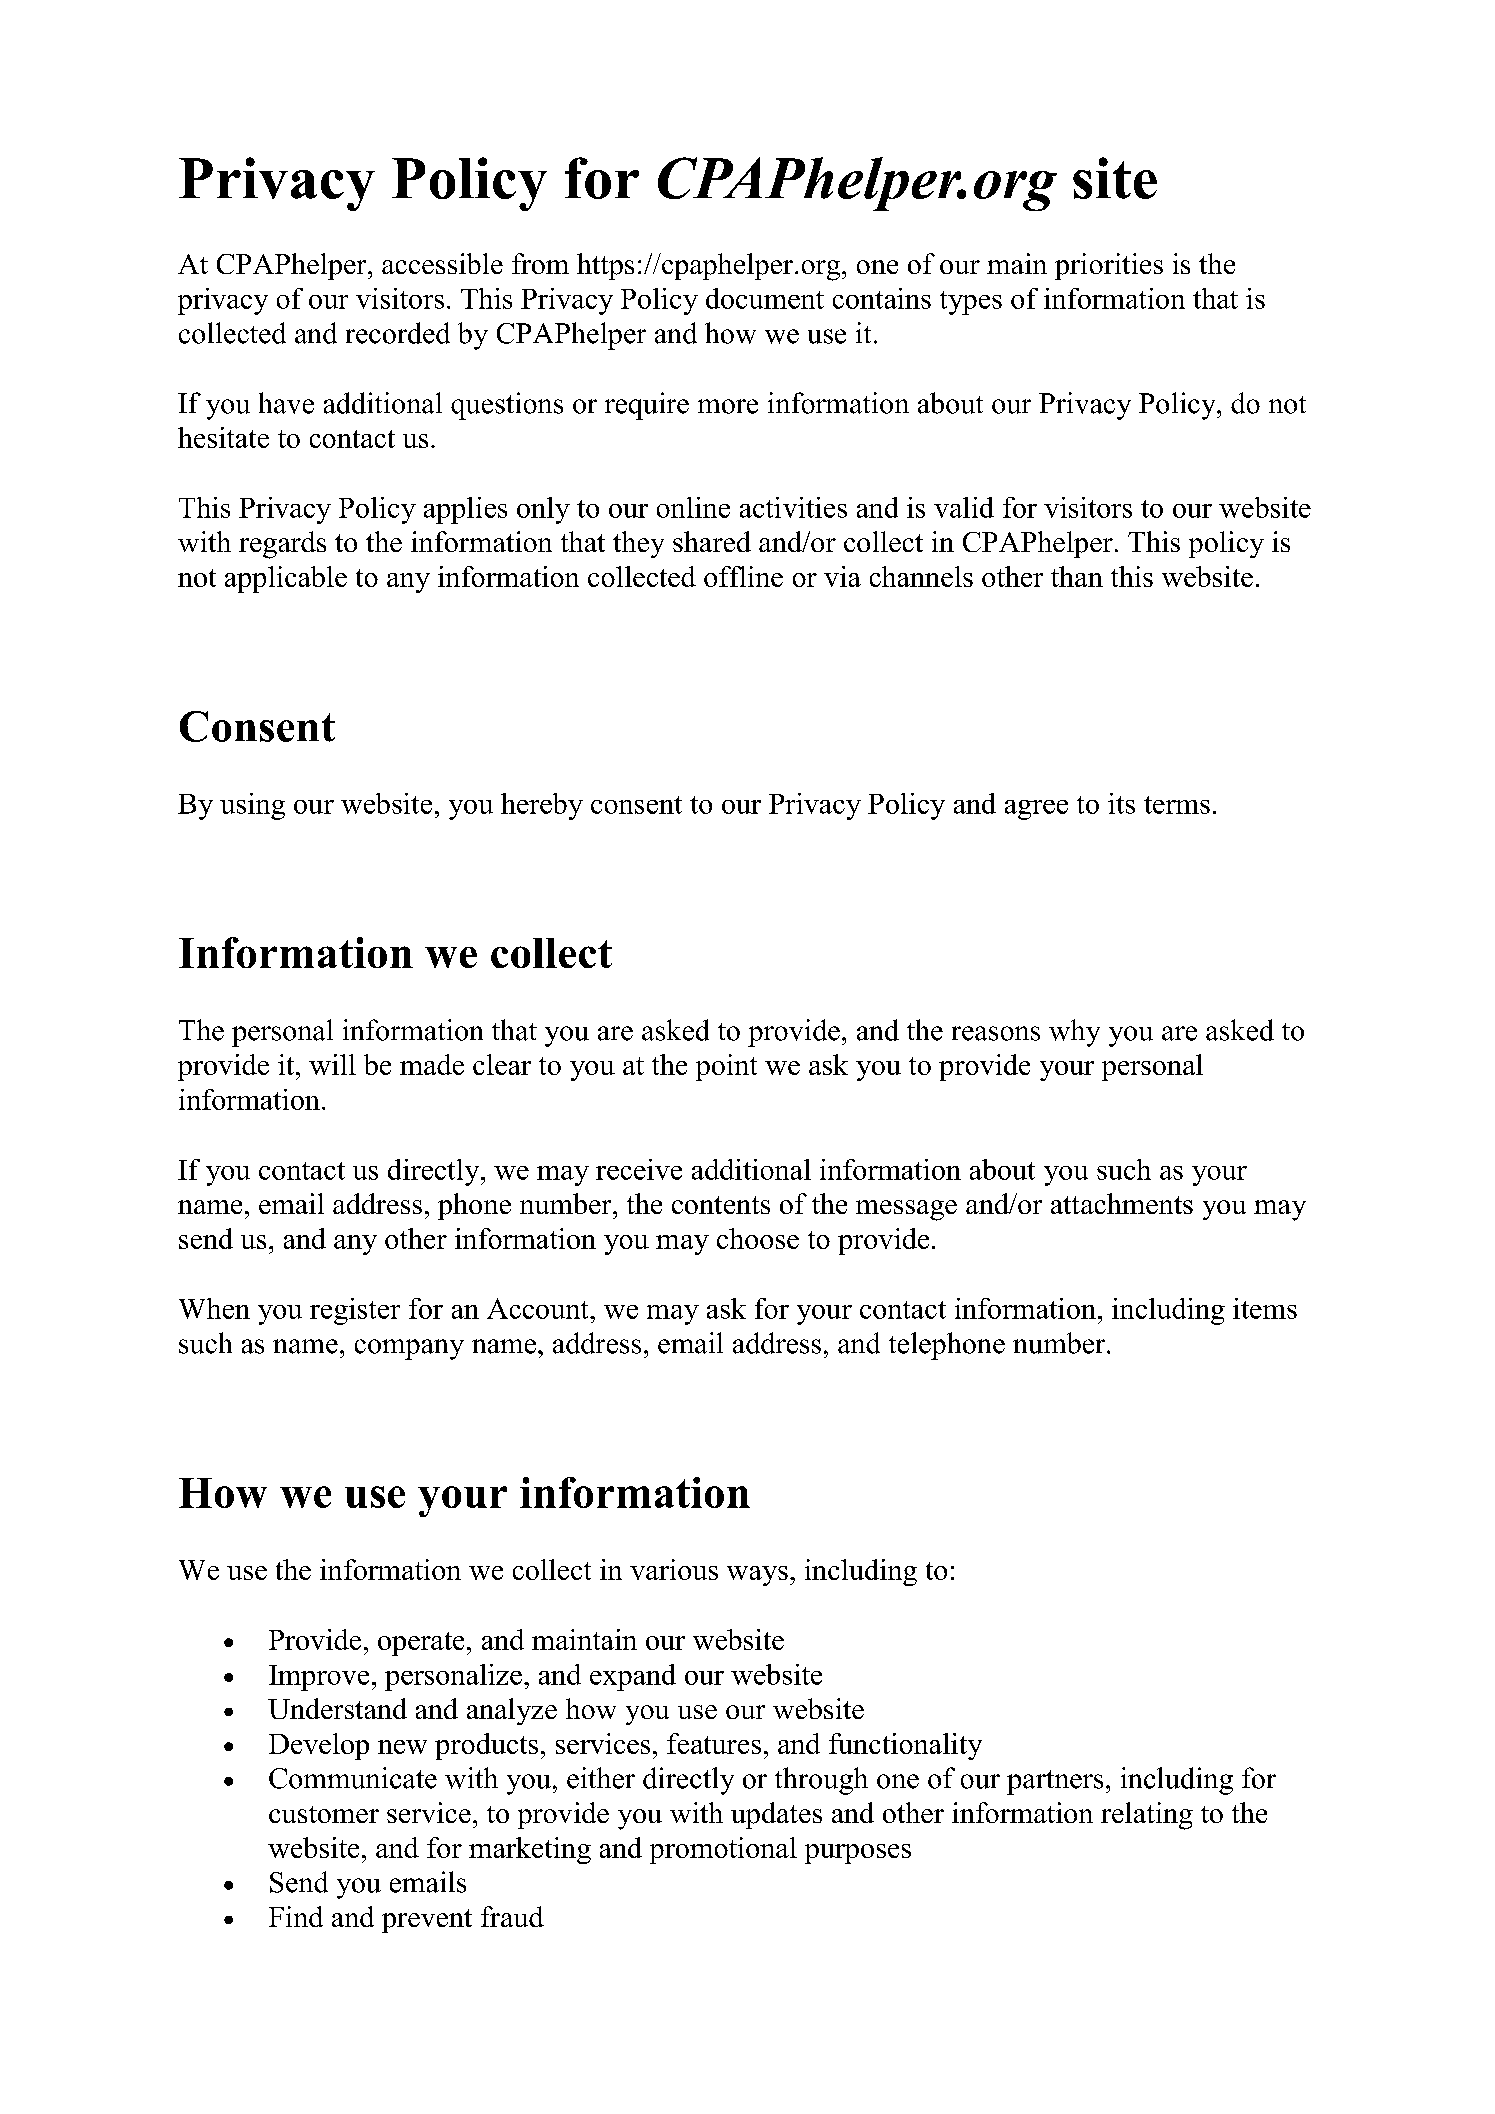 The width and height of the document is (1495, 2114). Describe the element at coordinates (398, 333) in the document. I see `recorded` at that location.
